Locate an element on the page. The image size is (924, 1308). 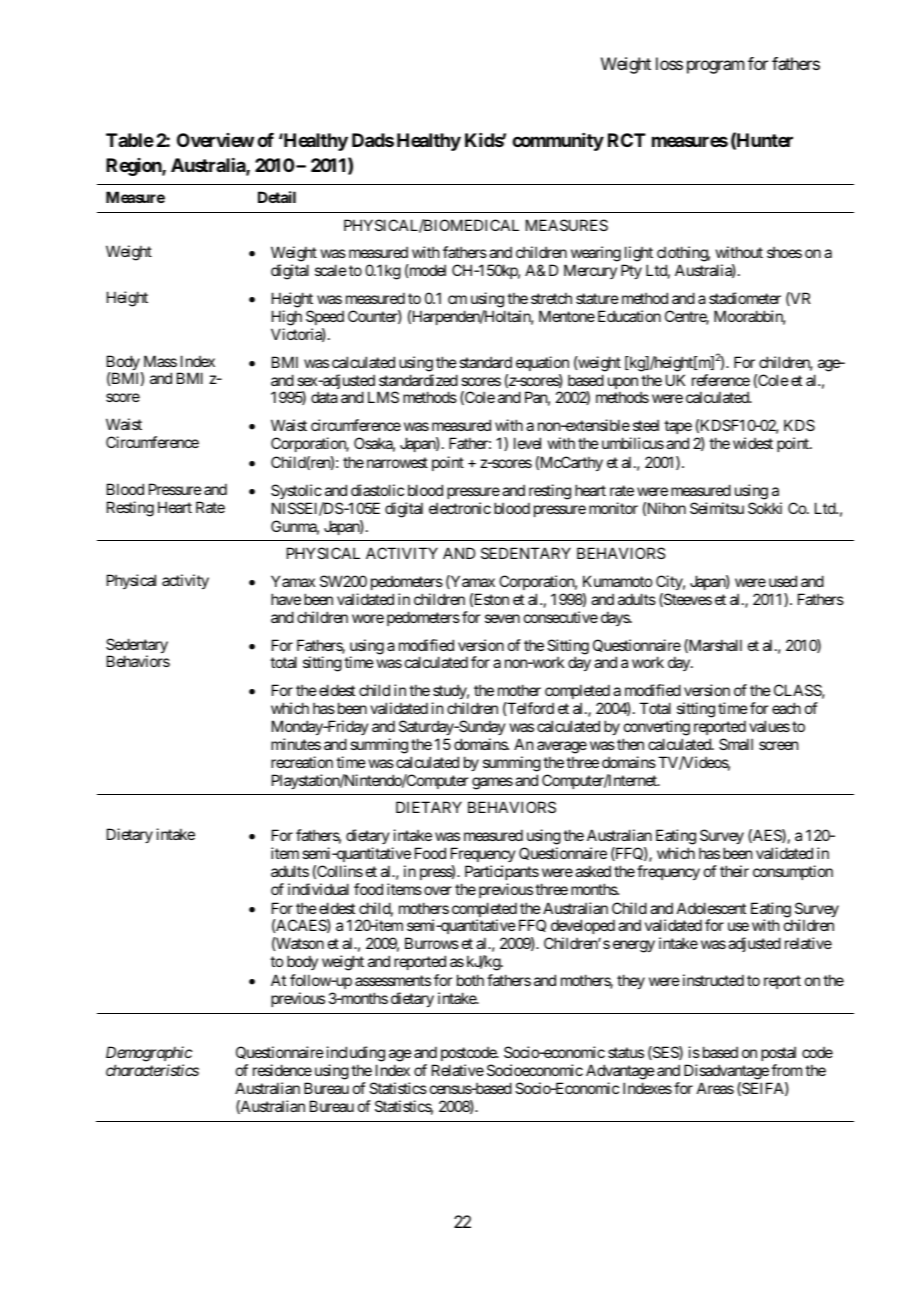
program is located at coordinates (715, 67).
